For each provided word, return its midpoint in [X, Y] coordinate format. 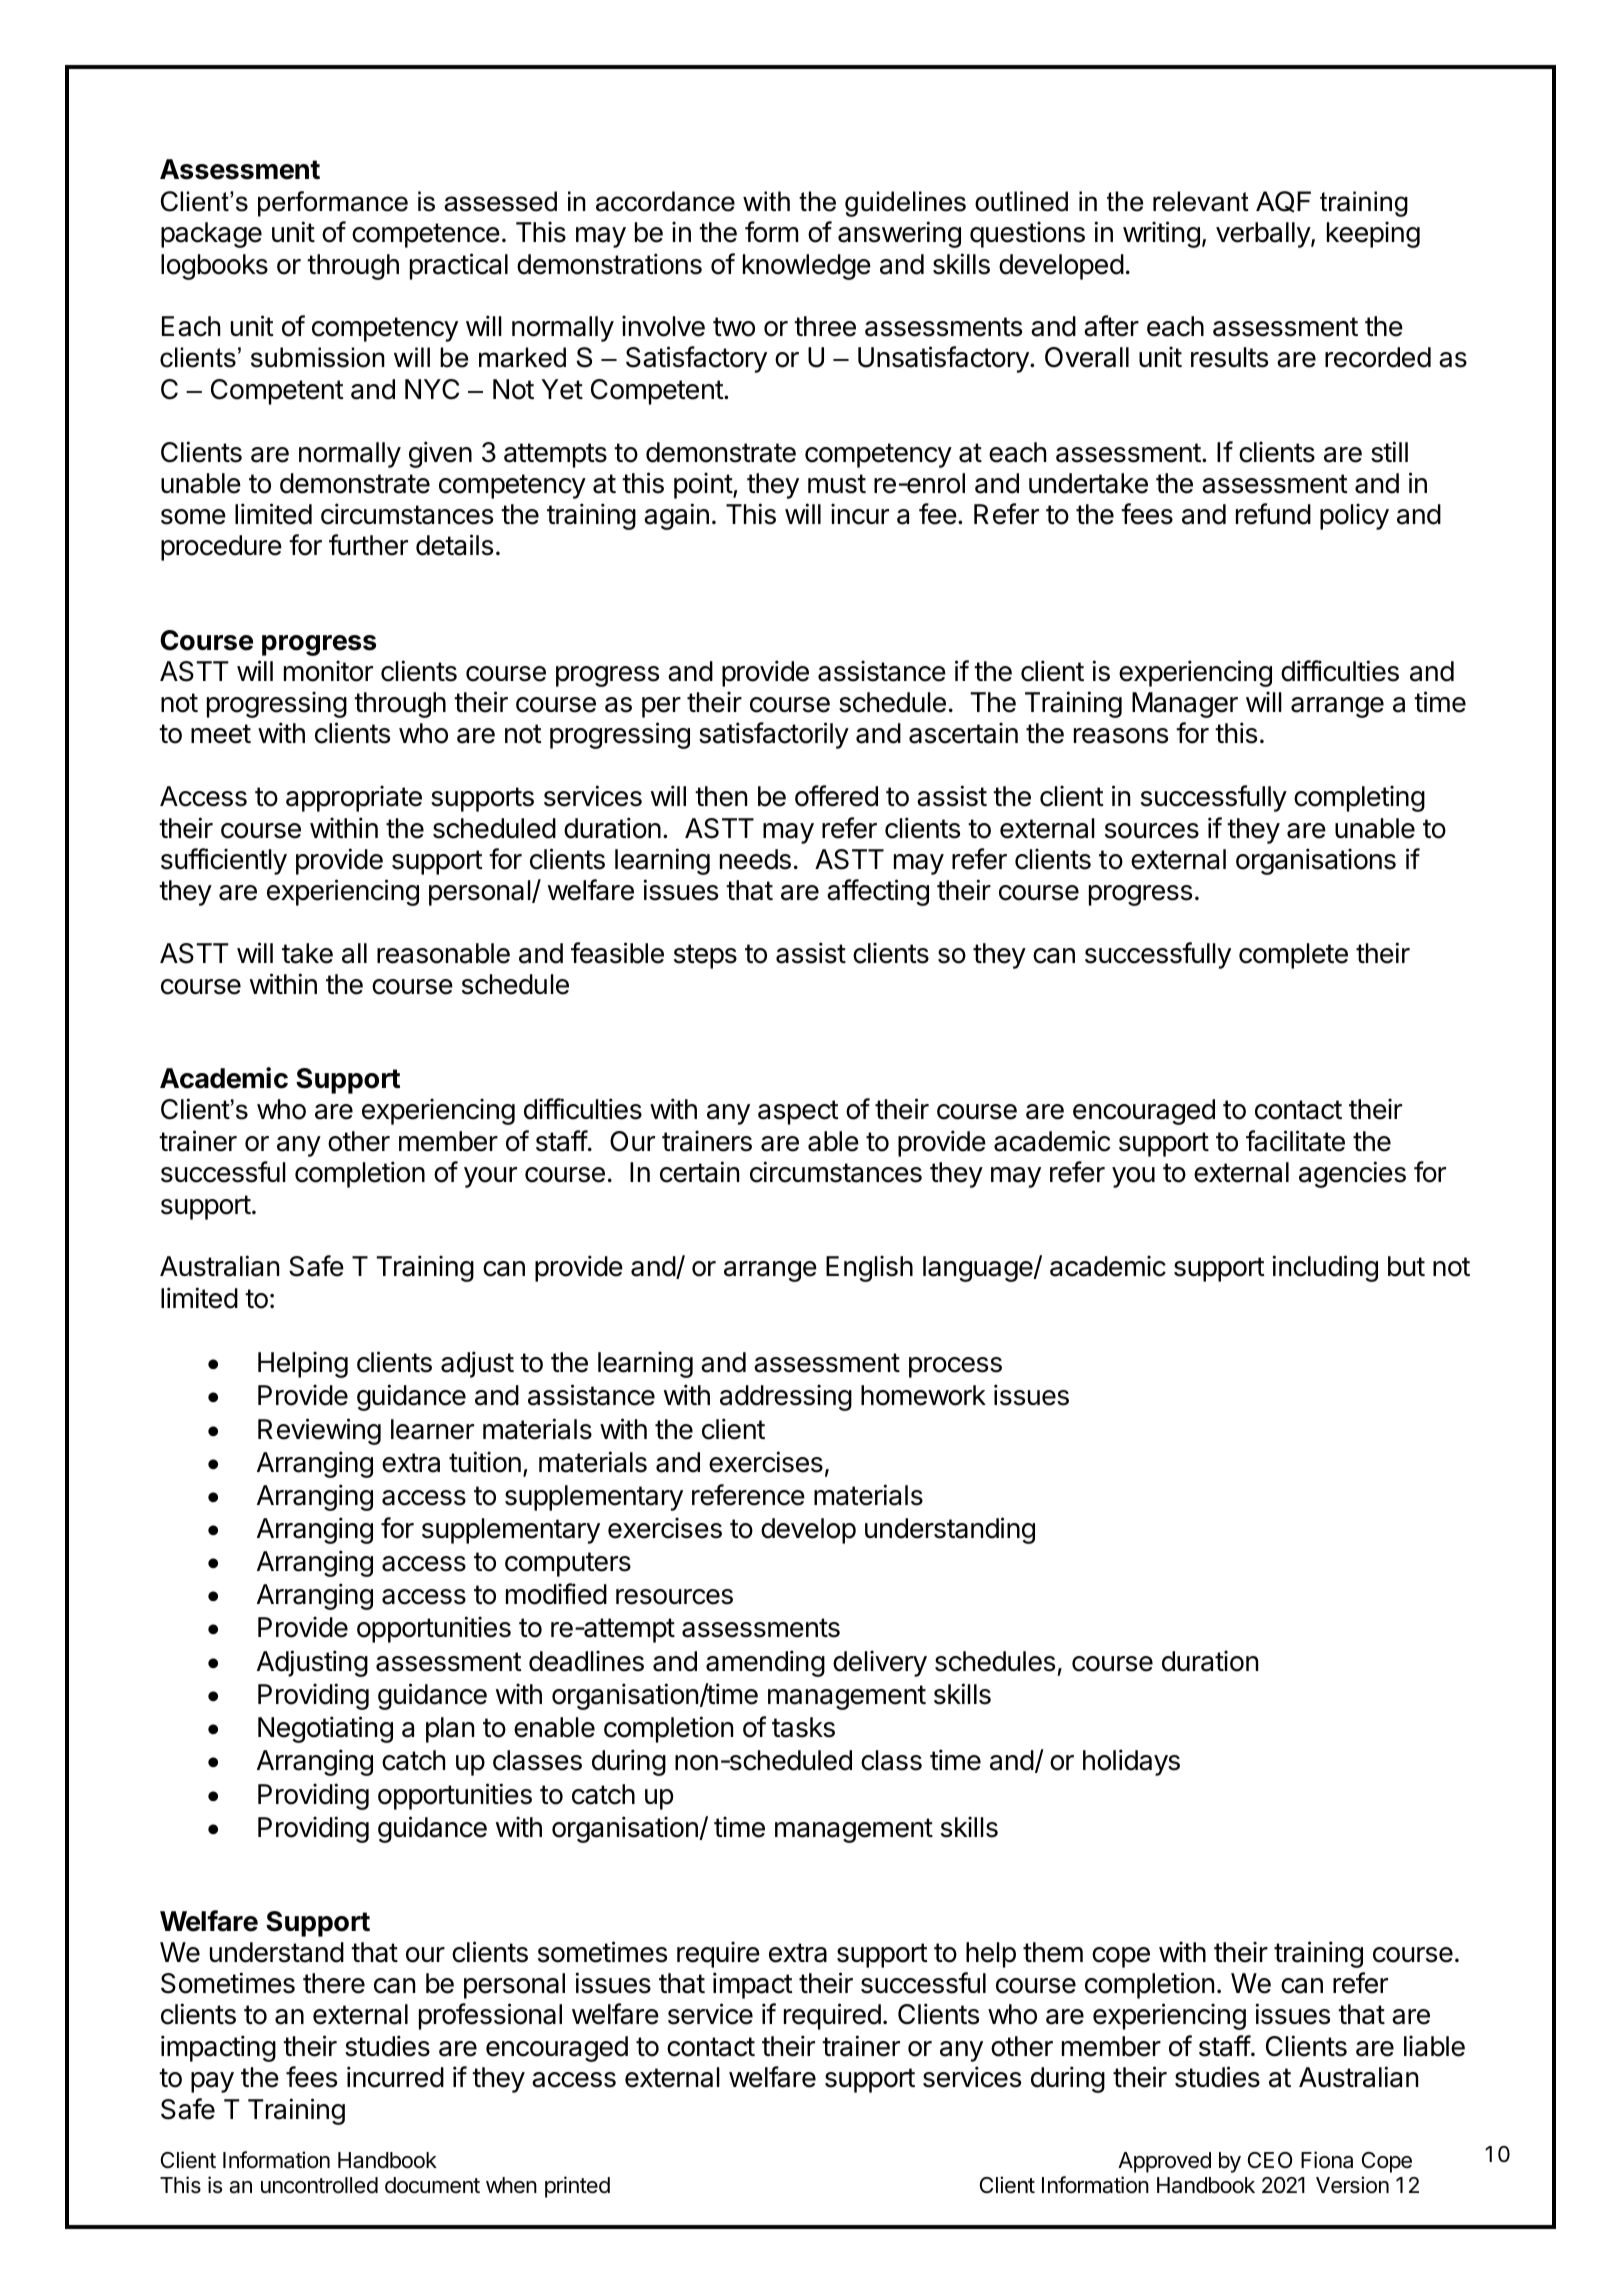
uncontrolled [319, 2185]
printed [577, 2187]
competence [426, 235]
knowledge [807, 267]
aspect [798, 1112]
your [490, 1177]
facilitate [1295, 1141]
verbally [1264, 235]
